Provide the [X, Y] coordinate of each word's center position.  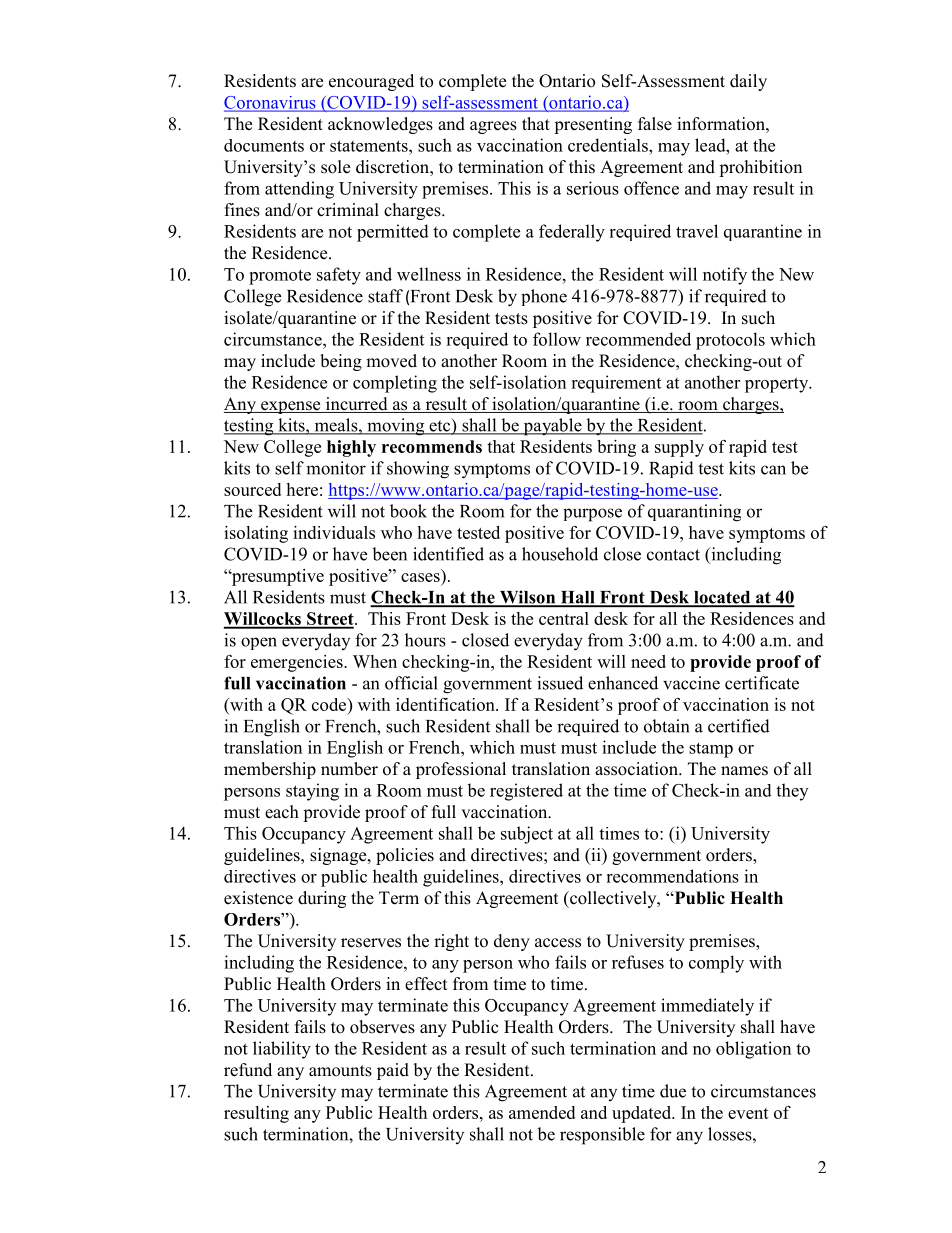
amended [542, 1112]
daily [748, 82]
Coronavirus [271, 103]
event [748, 1113]
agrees [493, 127]
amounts [340, 1071]
